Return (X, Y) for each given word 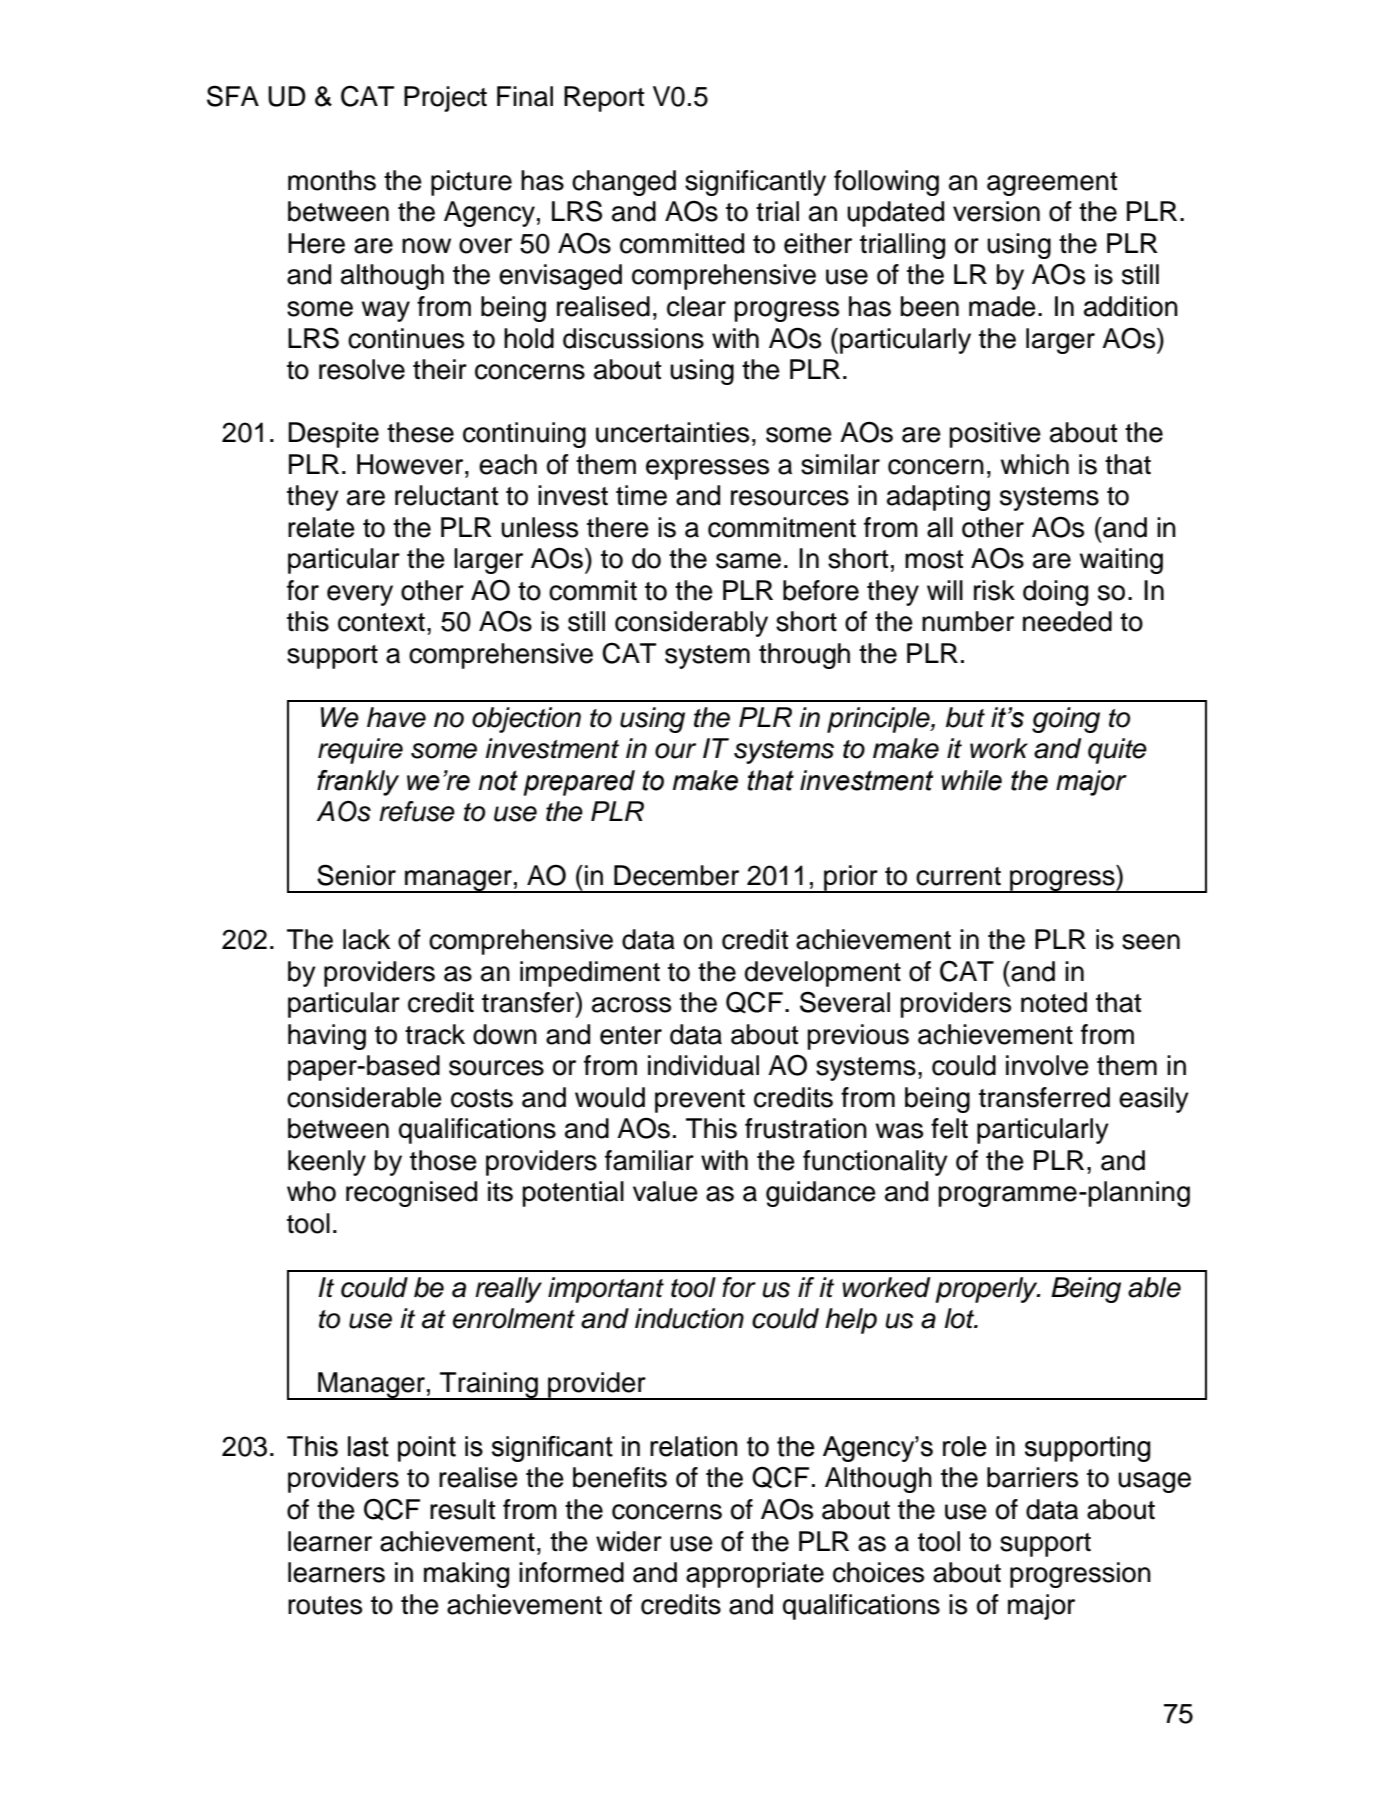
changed (624, 183)
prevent (700, 1101)
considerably (691, 624)
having (327, 1037)
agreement (1052, 184)
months (332, 180)
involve (1047, 1065)
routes (325, 1605)
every (360, 595)
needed (1067, 621)
